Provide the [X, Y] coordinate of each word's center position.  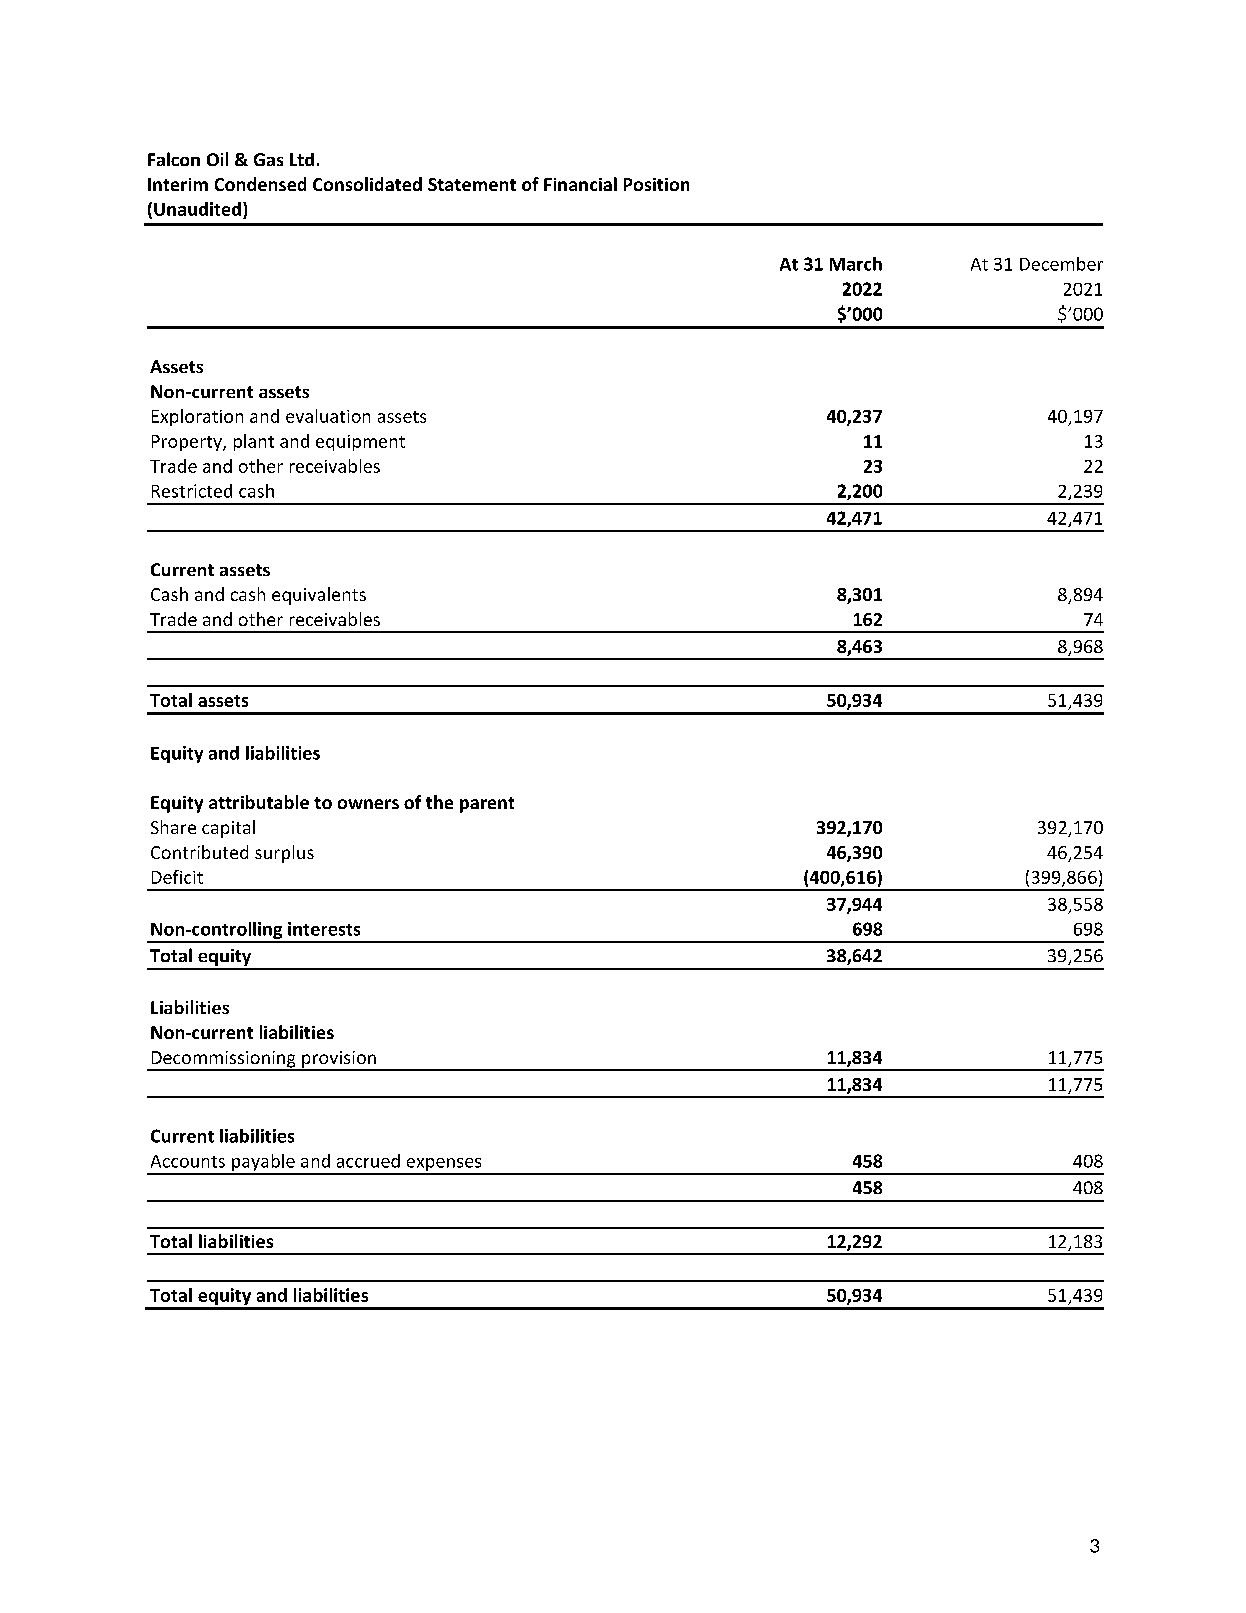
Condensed [260, 184]
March [856, 264]
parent [487, 805]
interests [324, 929]
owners [368, 804]
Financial [580, 184]
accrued [368, 1161]
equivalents [319, 596]
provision [339, 1060]
